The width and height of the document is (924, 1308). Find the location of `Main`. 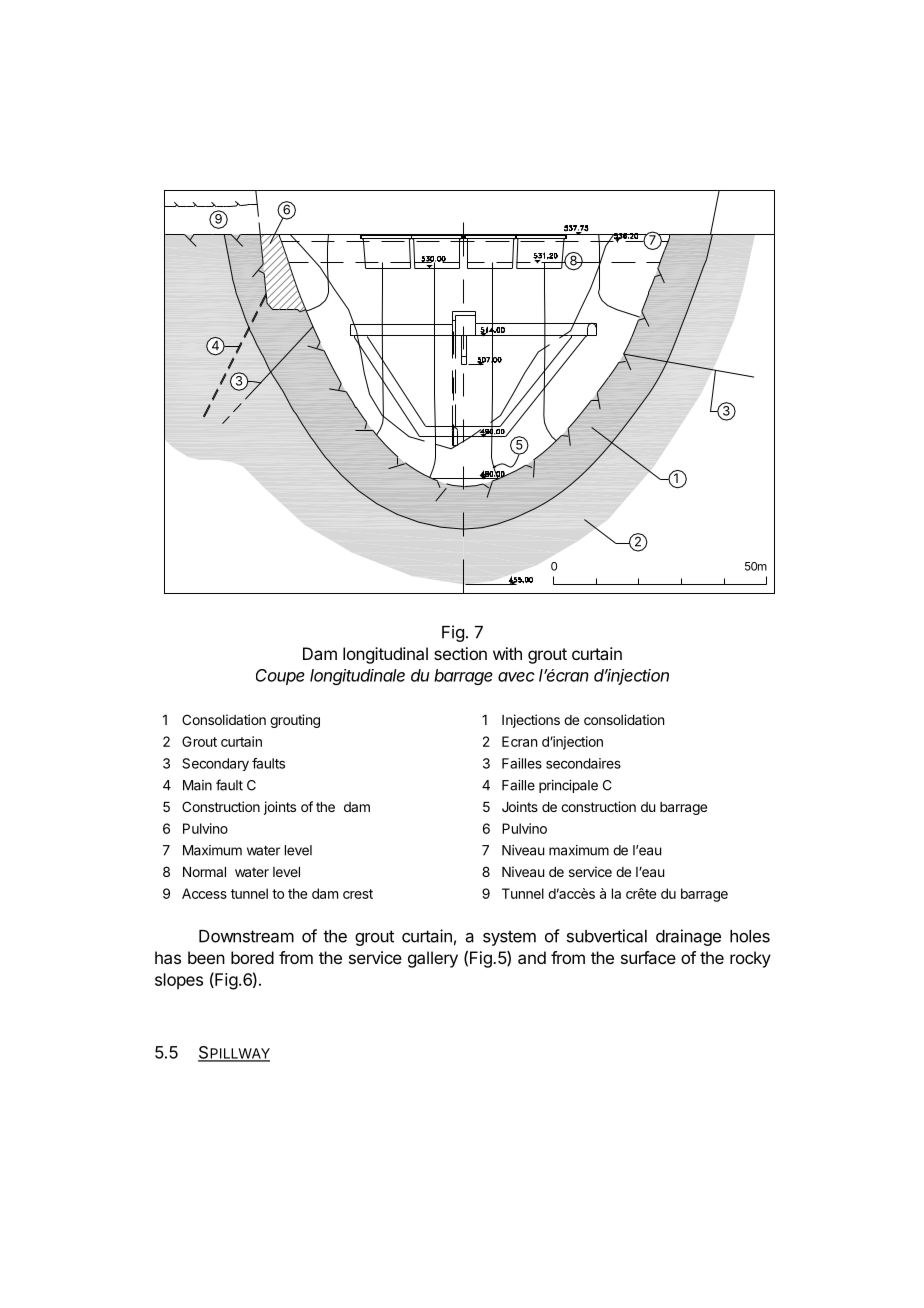

Main is located at coordinates (197, 785).
